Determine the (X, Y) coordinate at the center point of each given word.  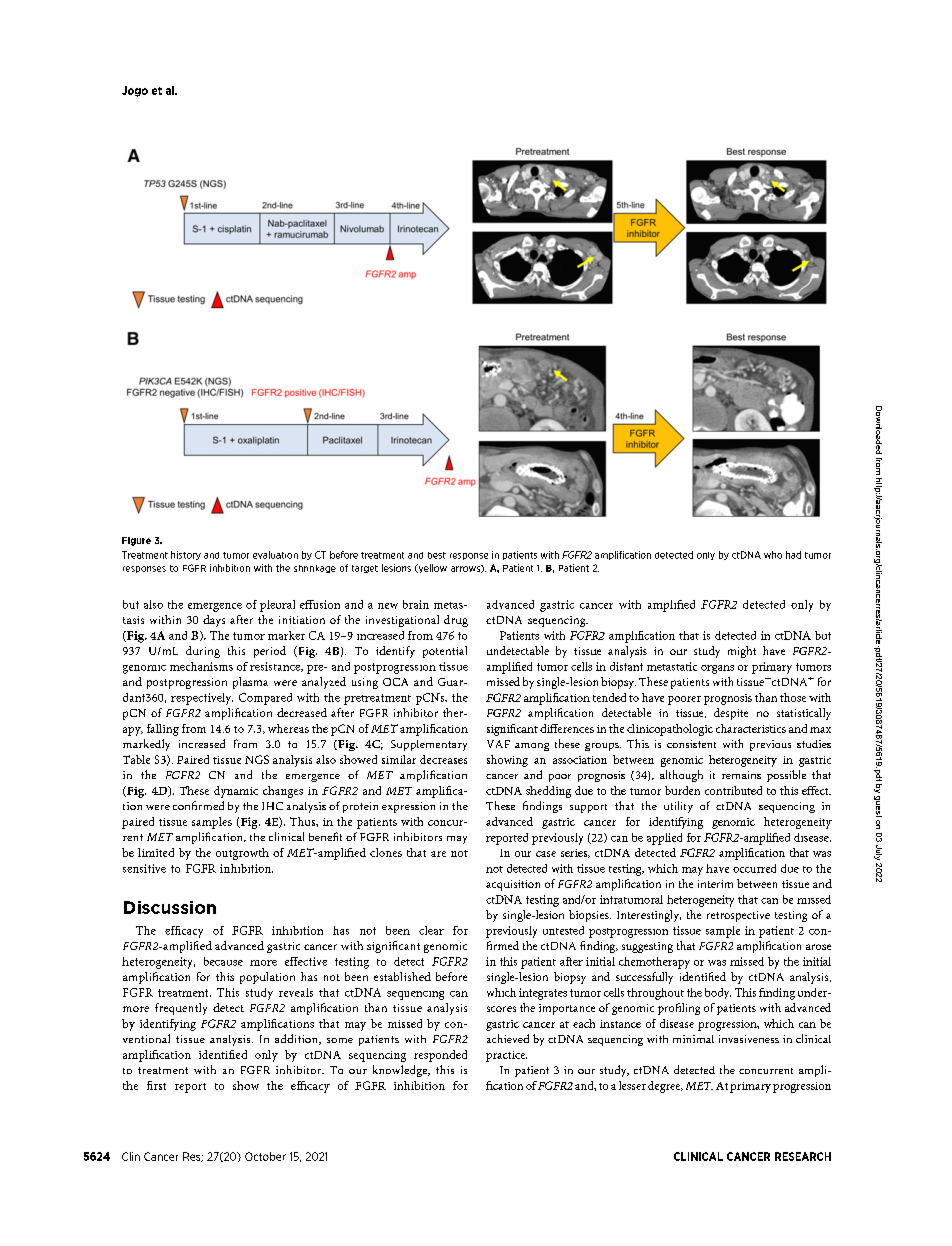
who (773, 555)
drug (456, 621)
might (742, 652)
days (214, 621)
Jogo (135, 91)
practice (506, 1056)
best (437, 555)
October (265, 1156)
